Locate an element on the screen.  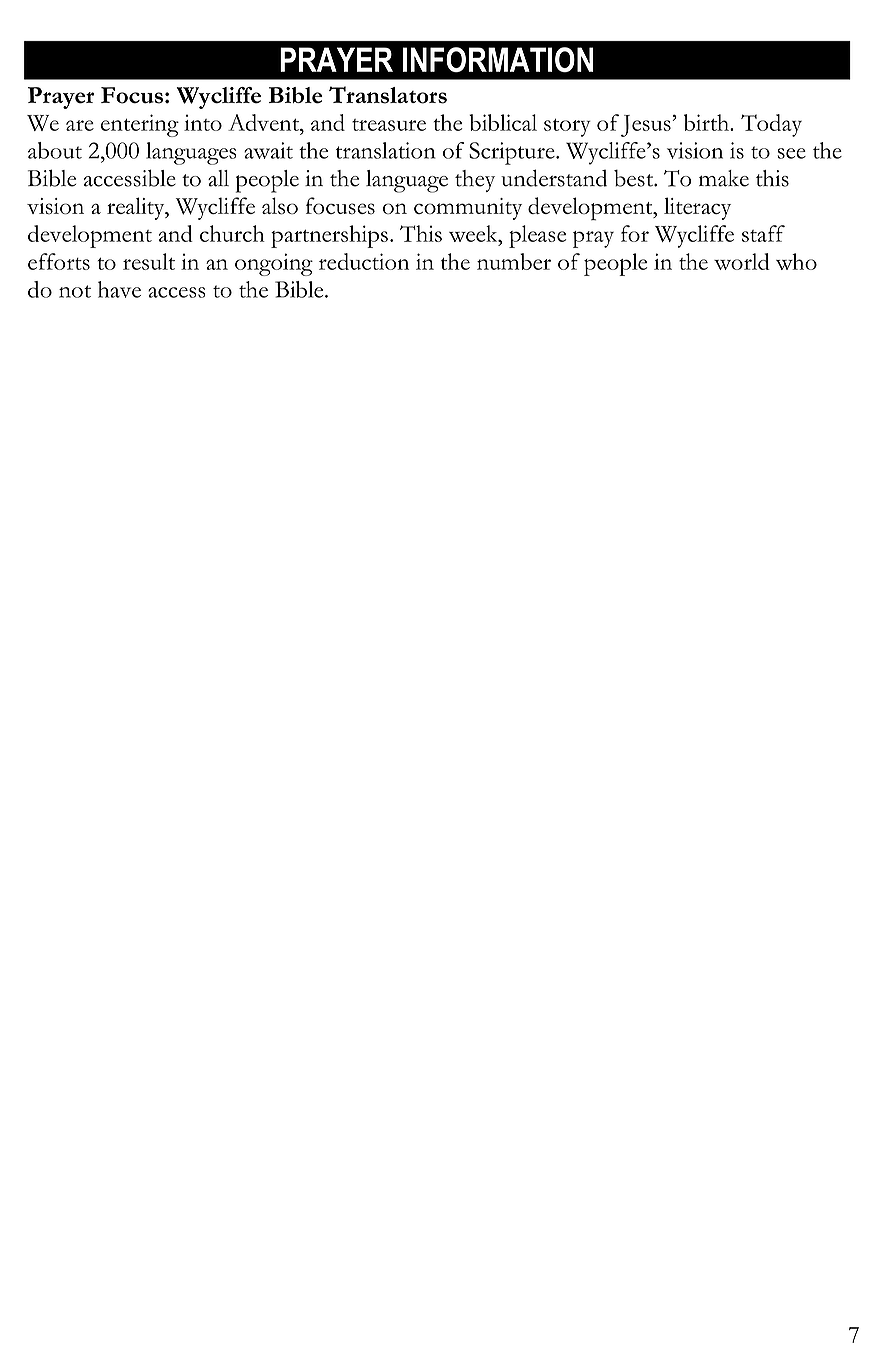
Translators is located at coordinates (388, 95).
